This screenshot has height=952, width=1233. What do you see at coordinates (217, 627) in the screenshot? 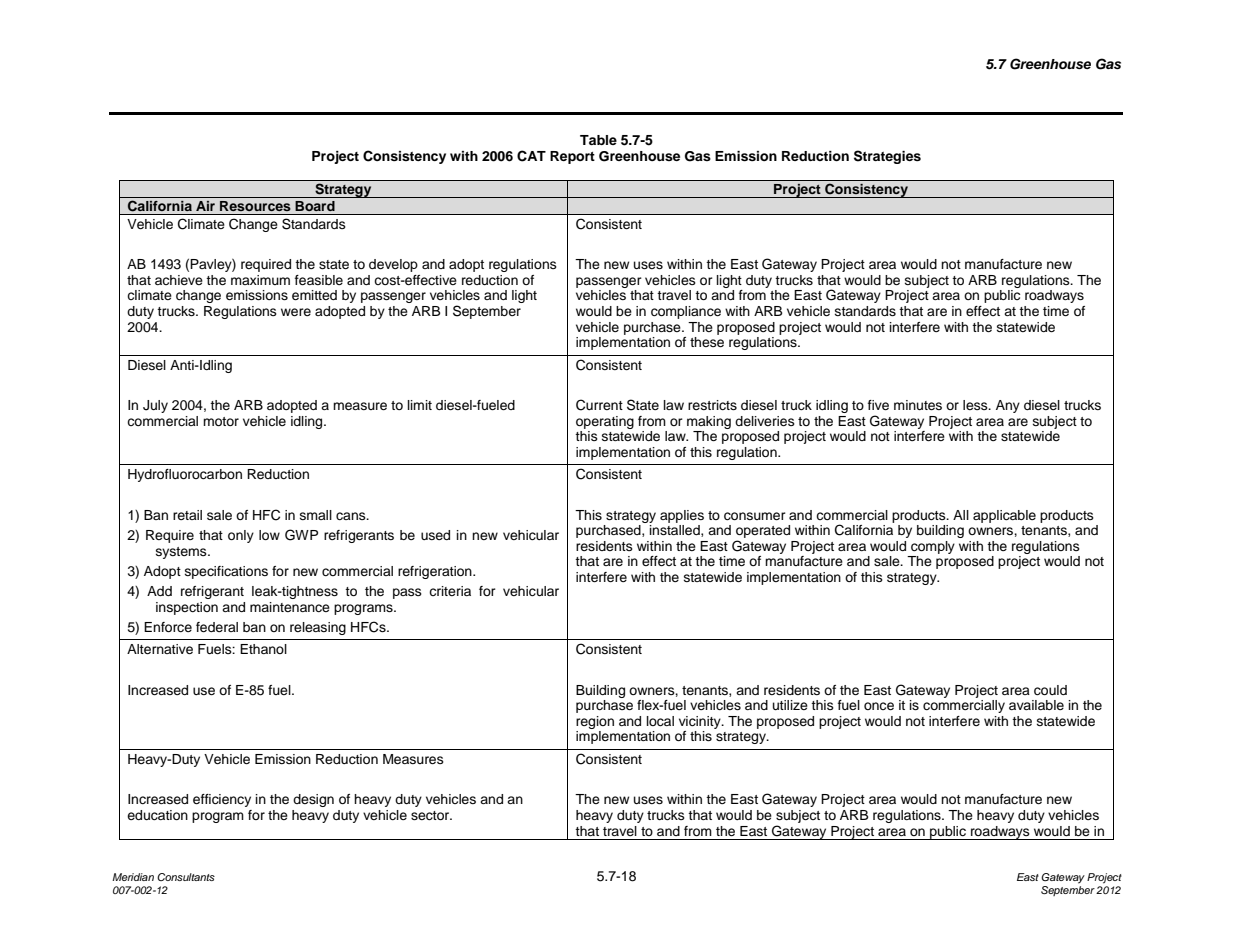
I see `federal` at bounding box center [217, 627].
